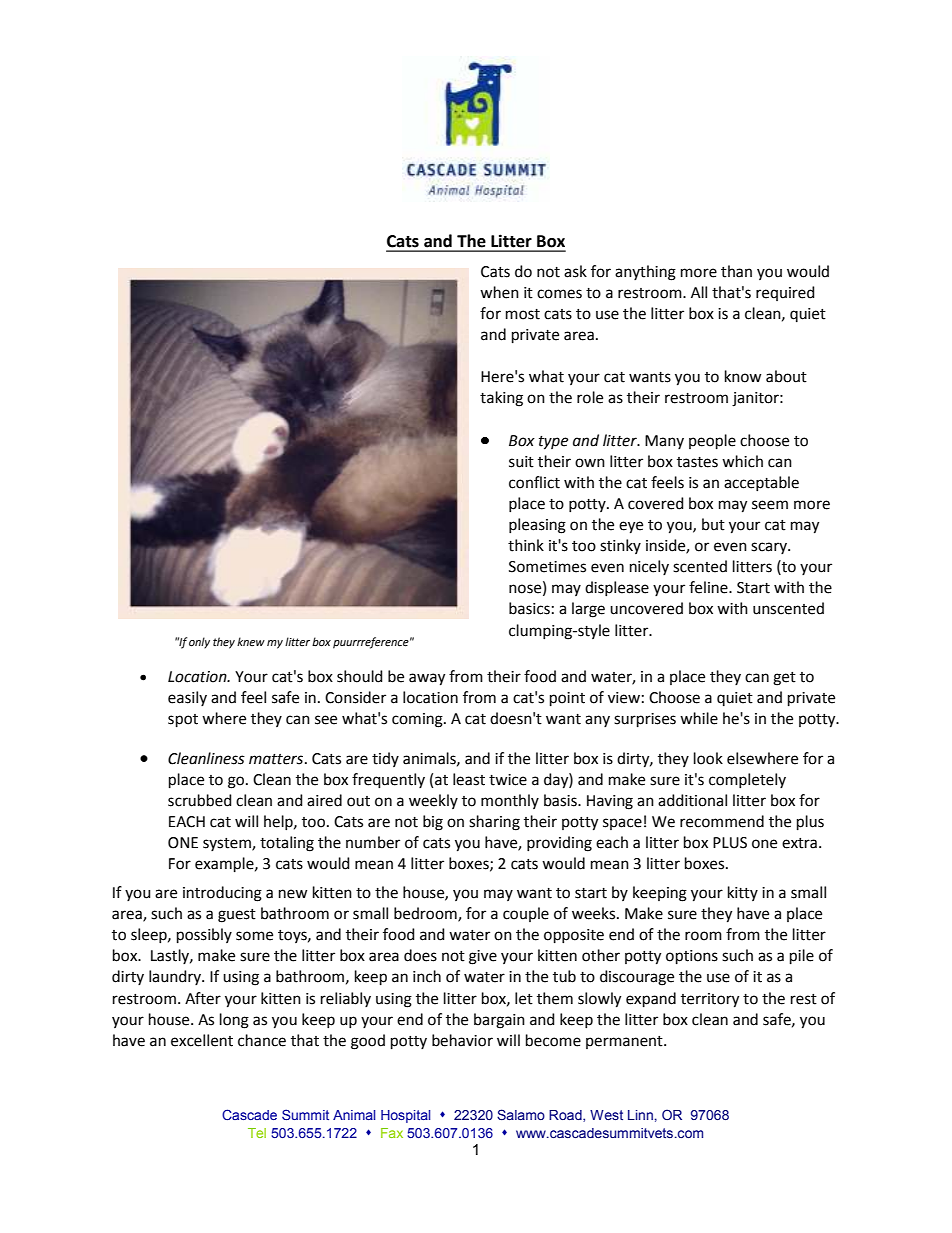  What do you see at coordinates (228, 844) in the screenshot?
I see `system` at bounding box center [228, 844].
